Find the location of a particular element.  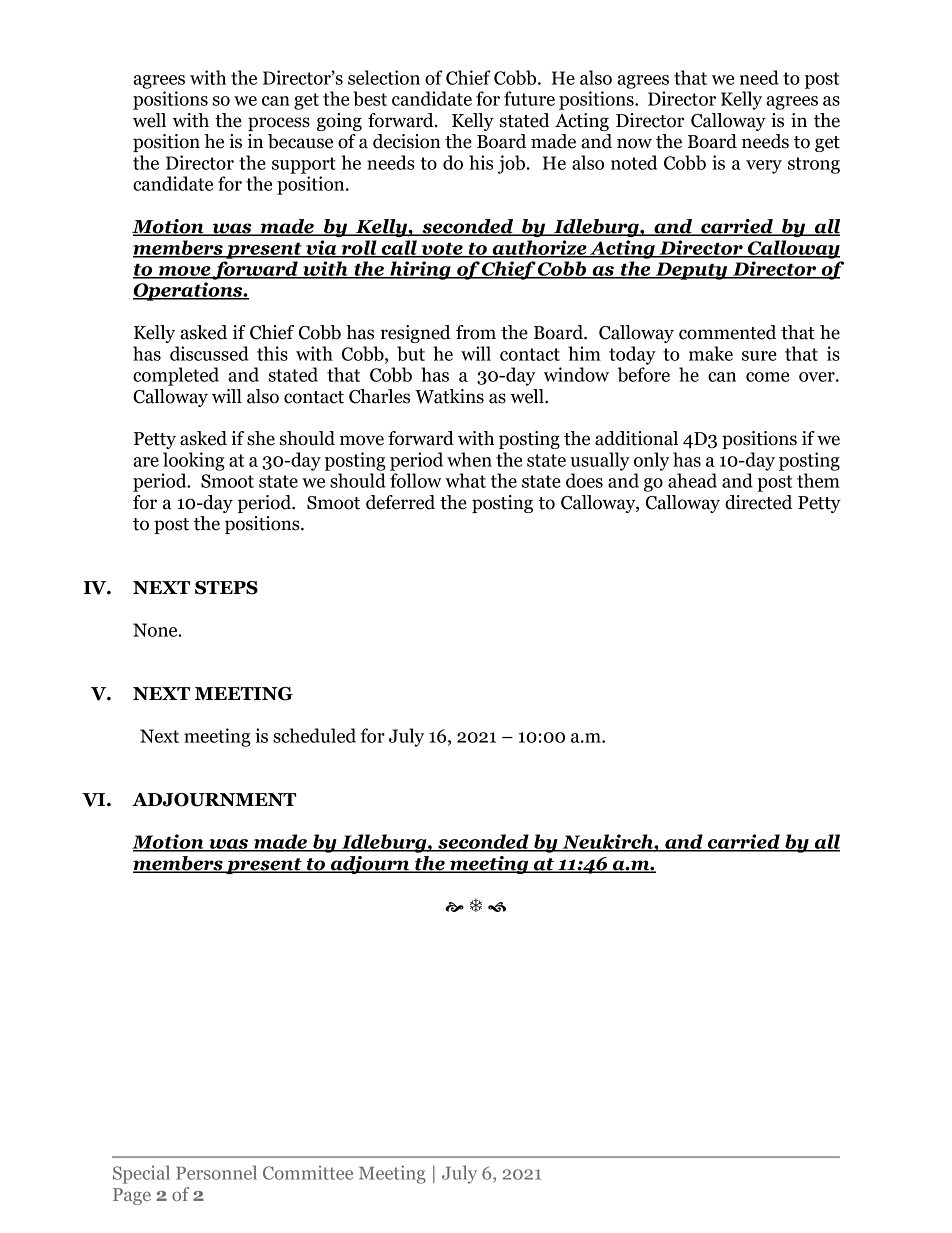

process is located at coordinates (279, 124).
